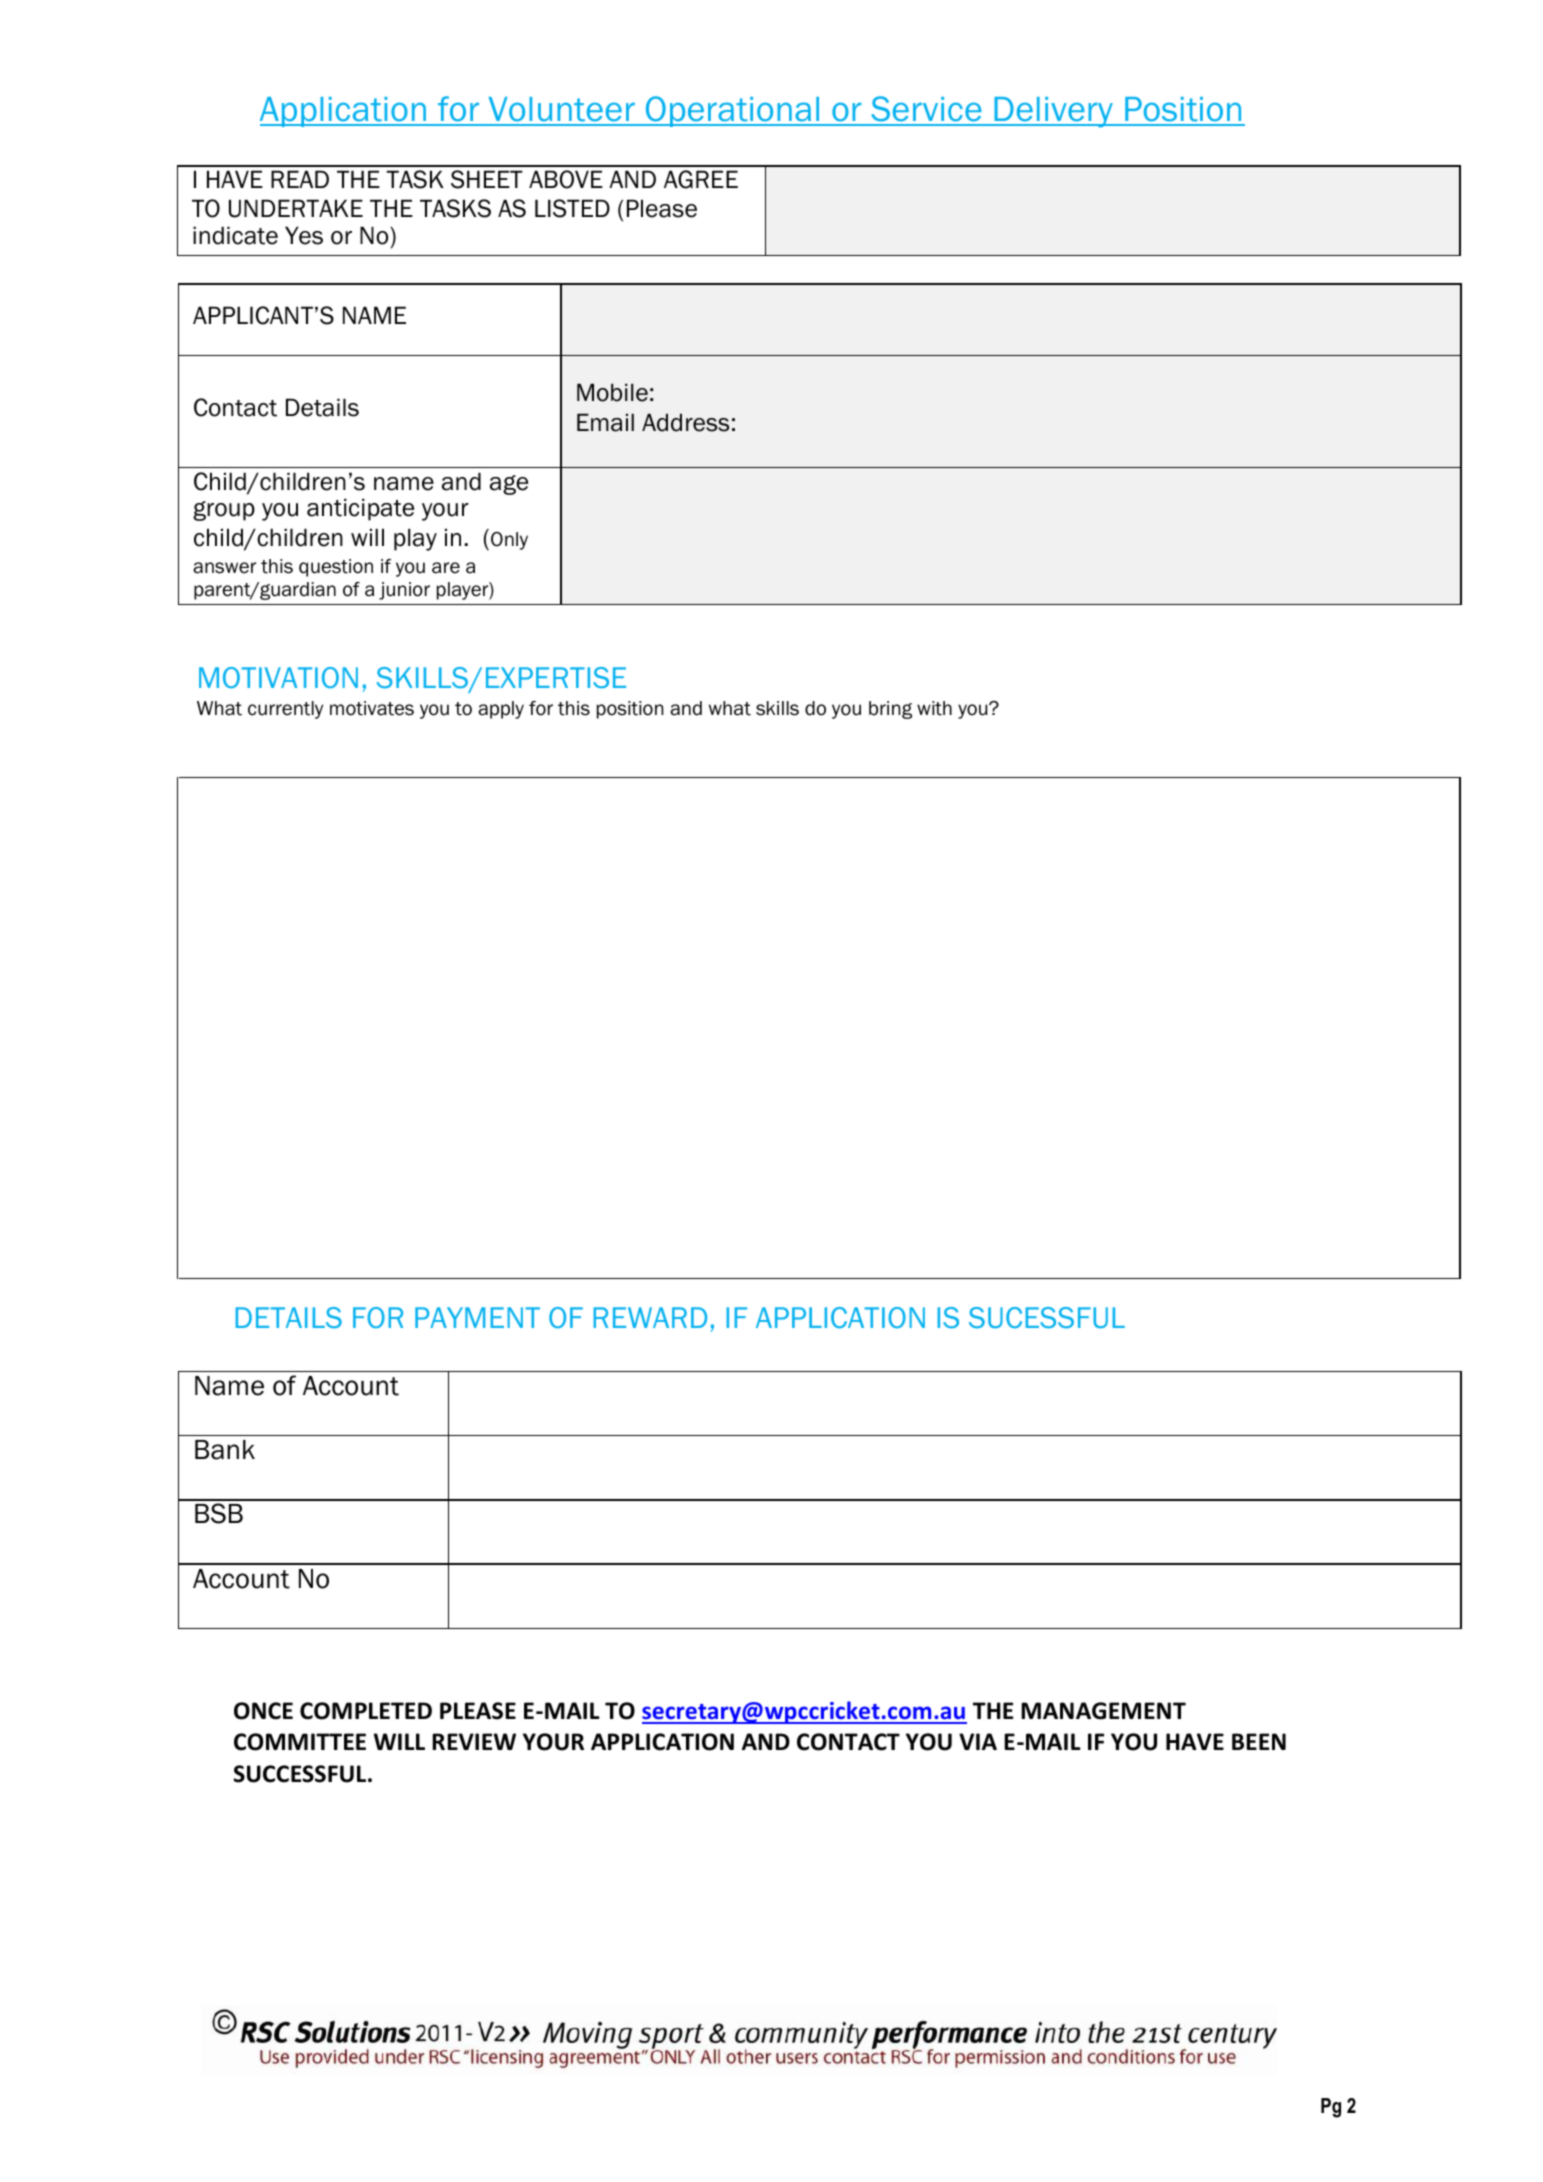 This screenshot has height=2182, width=1543. Describe the element at coordinates (1259, 1741) in the screenshot. I see `BEEN` at that location.
